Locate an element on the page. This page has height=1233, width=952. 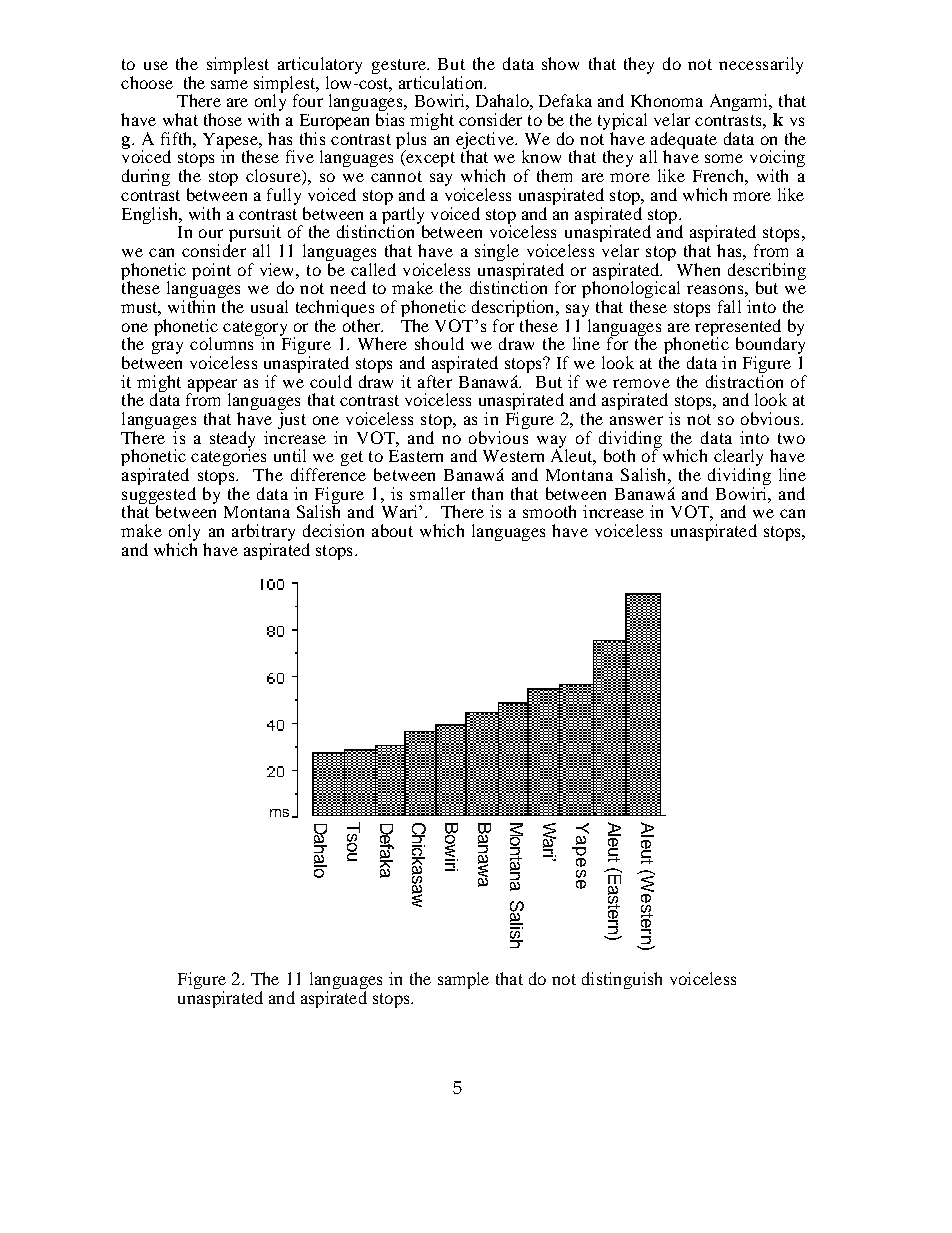
sample is located at coordinates (463, 980).
